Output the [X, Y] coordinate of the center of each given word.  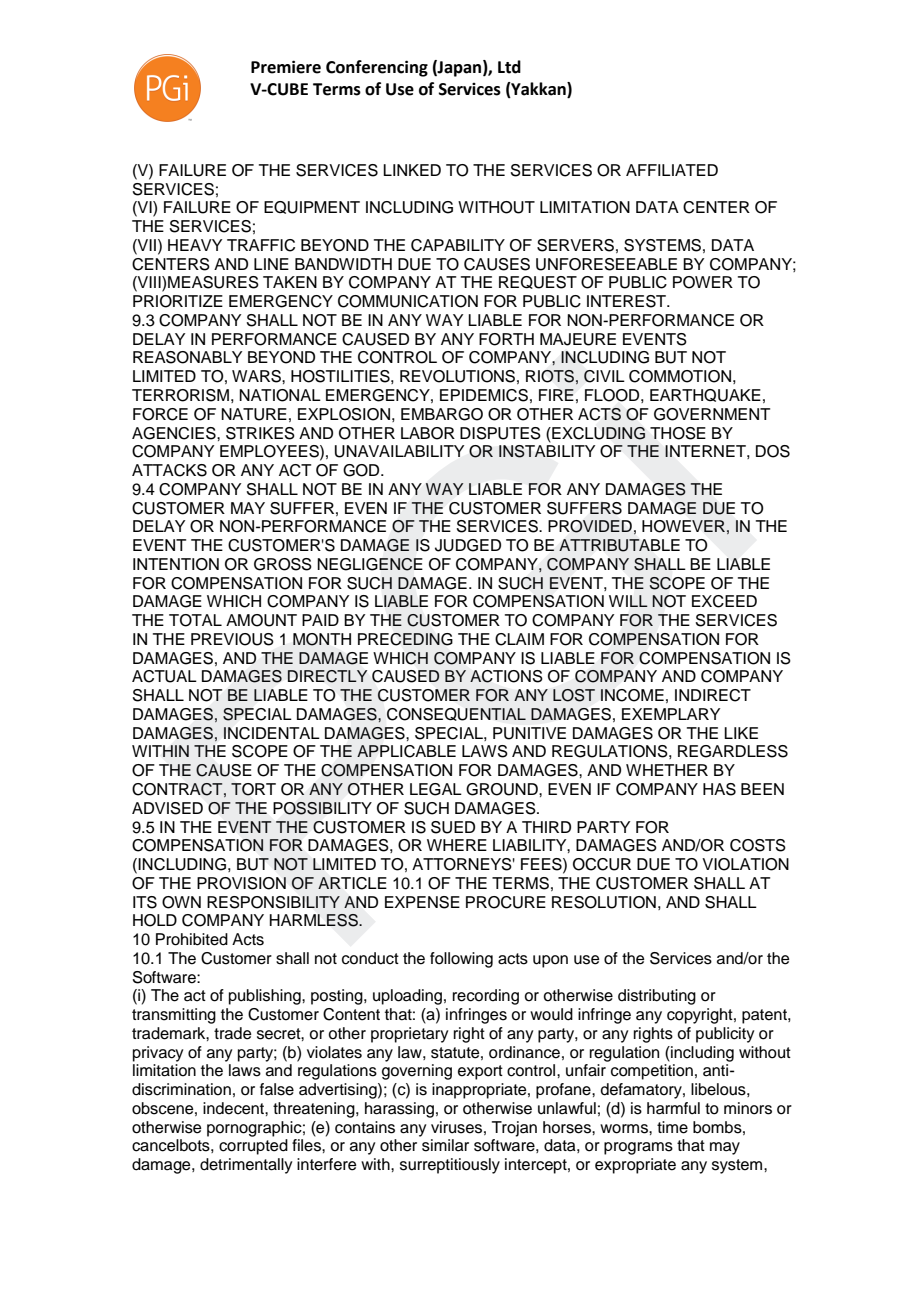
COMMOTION [680, 376]
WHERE [457, 845]
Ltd [509, 67]
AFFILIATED [672, 170]
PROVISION [241, 883]
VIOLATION [745, 864]
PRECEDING [405, 639]
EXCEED [724, 601]
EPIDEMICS [484, 395]
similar [445, 1145]
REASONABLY [187, 357]
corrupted [253, 1147]
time [672, 1127]
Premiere [286, 67]
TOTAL [195, 620]
